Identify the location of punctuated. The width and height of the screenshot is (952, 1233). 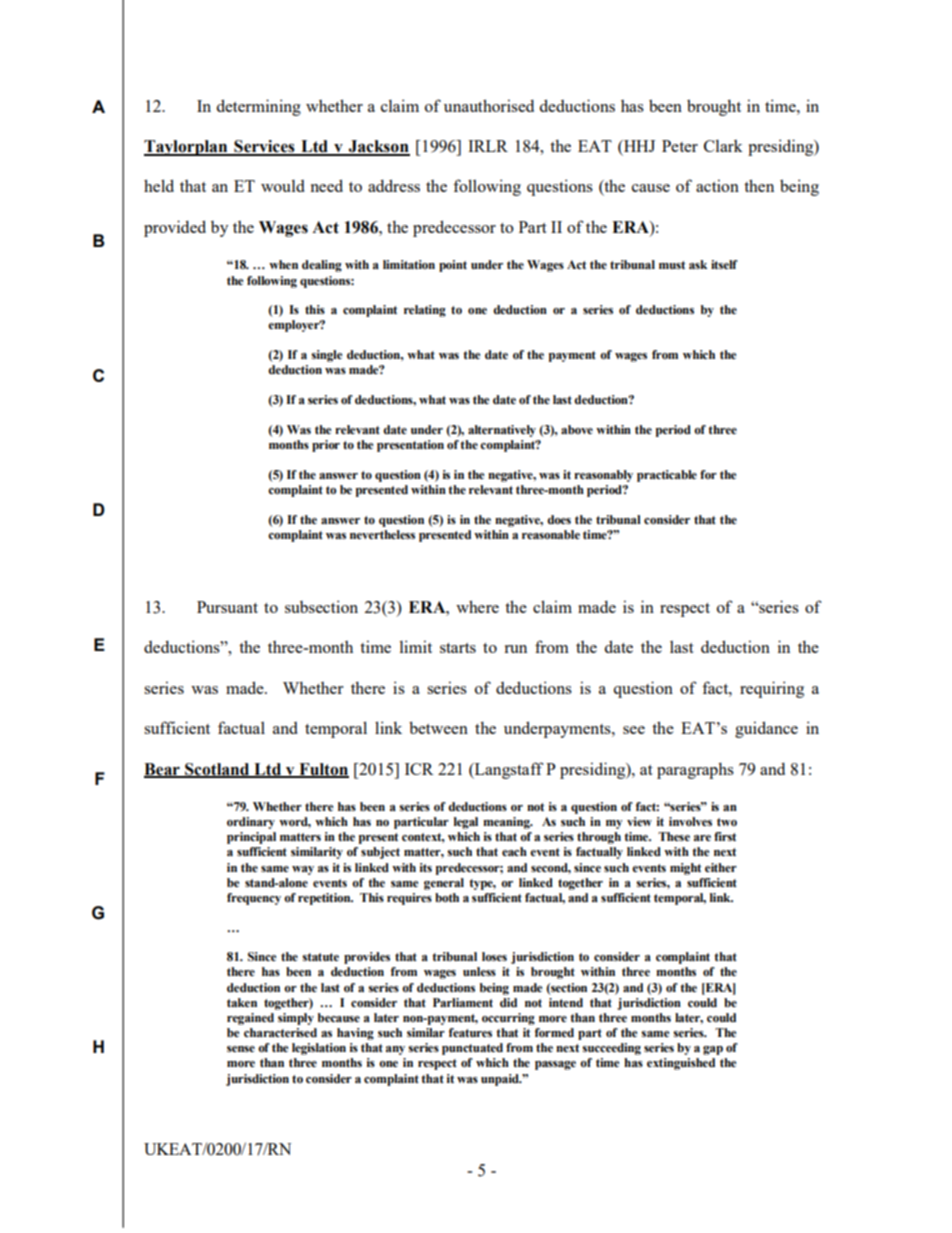
(472, 1049).
